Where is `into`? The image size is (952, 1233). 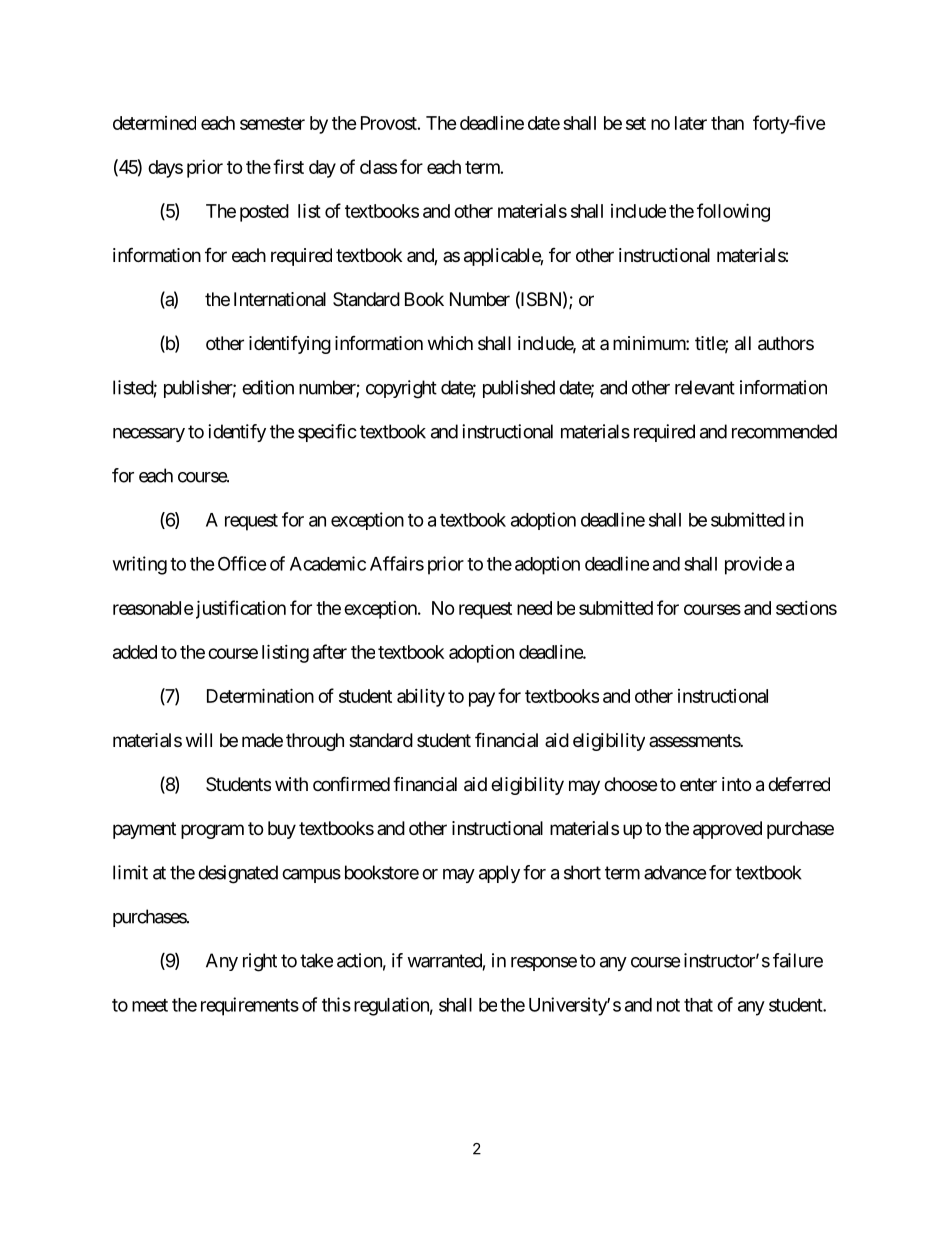
into is located at coordinates (736, 784).
